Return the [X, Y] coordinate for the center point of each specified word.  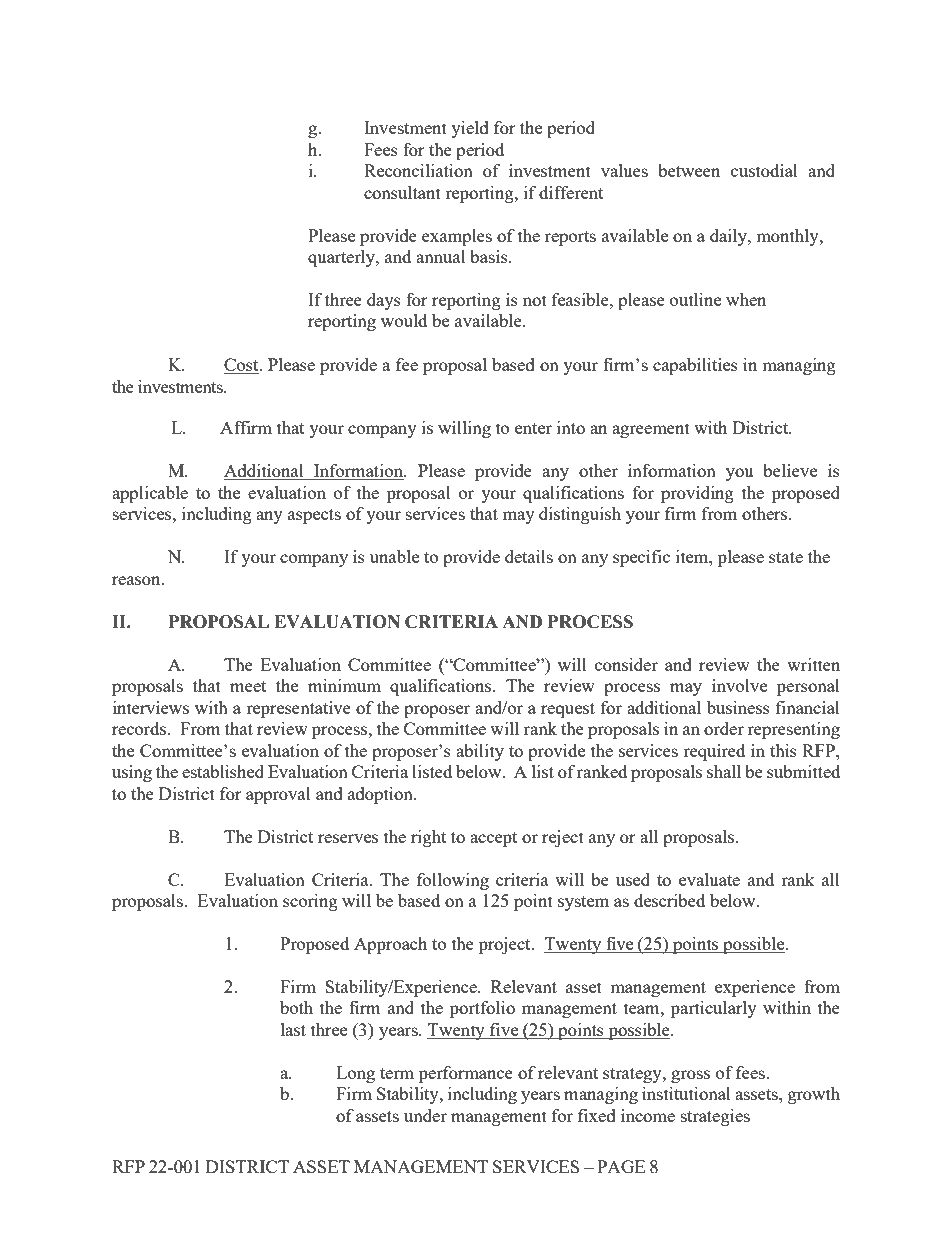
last [293, 1029]
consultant [402, 192]
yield [470, 129]
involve [739, 685]
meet [248, 686]
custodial [764, 170]
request [568, 710]
